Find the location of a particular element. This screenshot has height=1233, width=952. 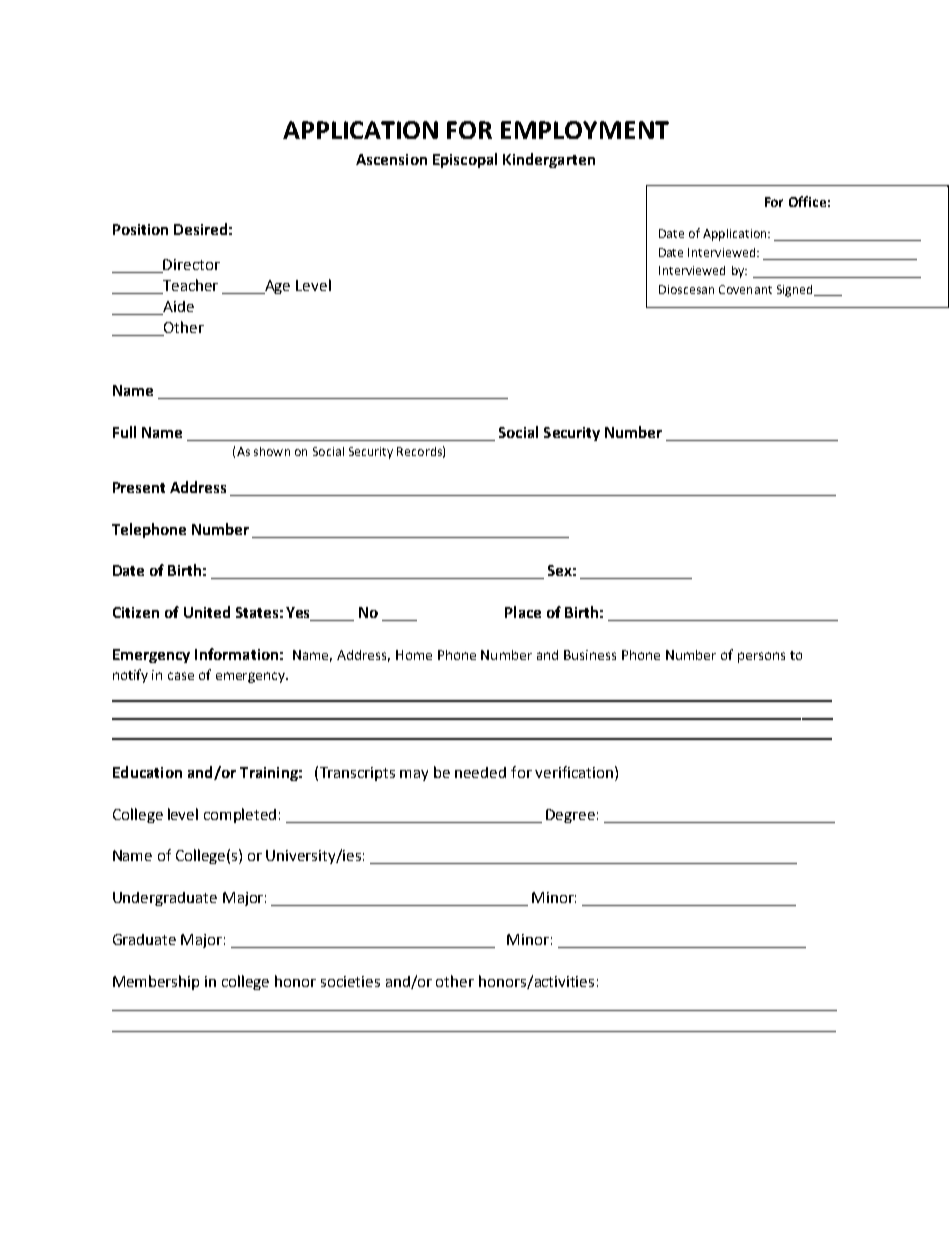

Membership is located at coordinates (156, 982).
